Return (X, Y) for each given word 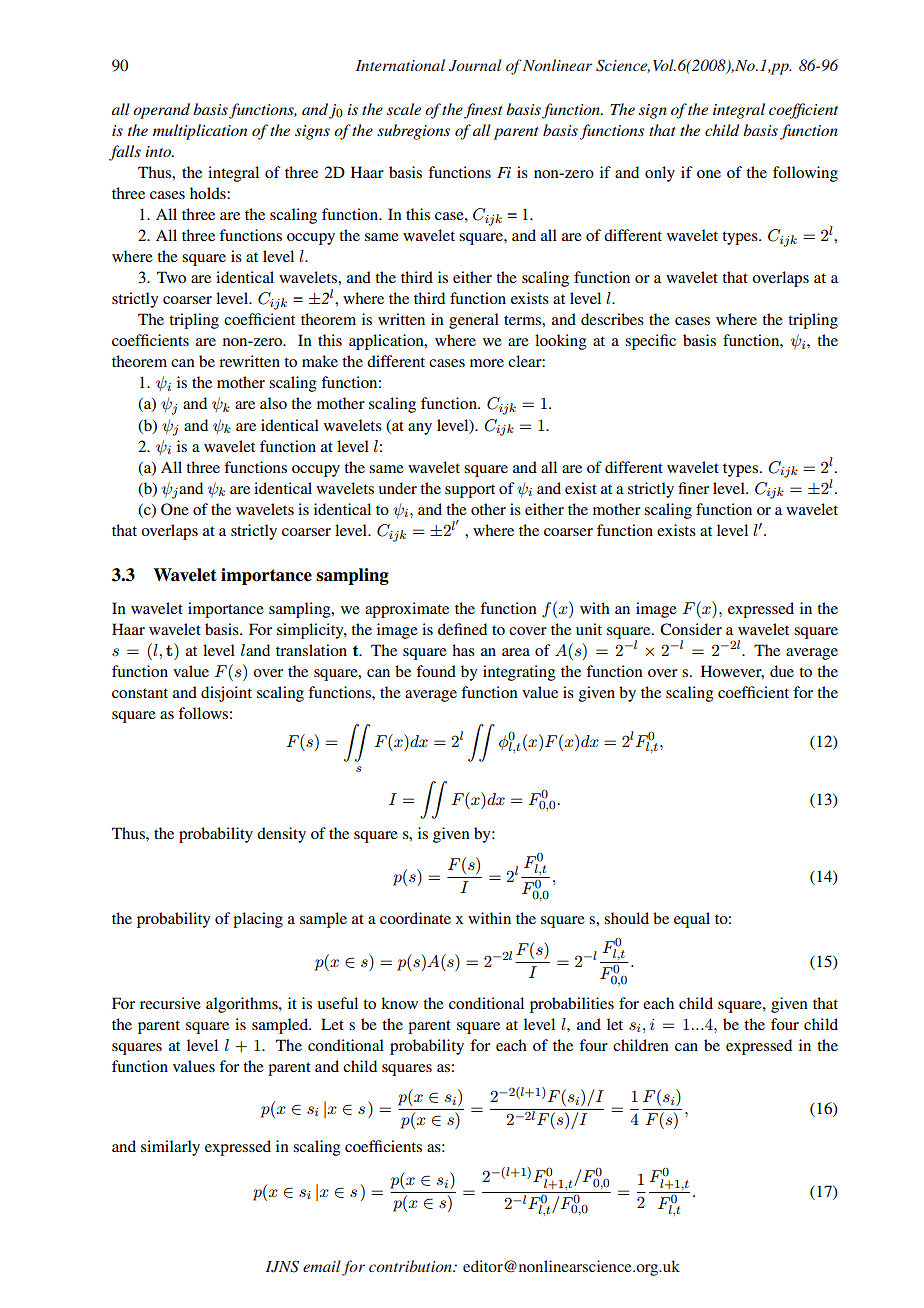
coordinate (415, 918)
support (470, 491)
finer (693, 488)
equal (692, 920)
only (660, 174)
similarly (170, 1148)
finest (483, 111)
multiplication (200, 132)
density (281, 835)
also (273, 403)
